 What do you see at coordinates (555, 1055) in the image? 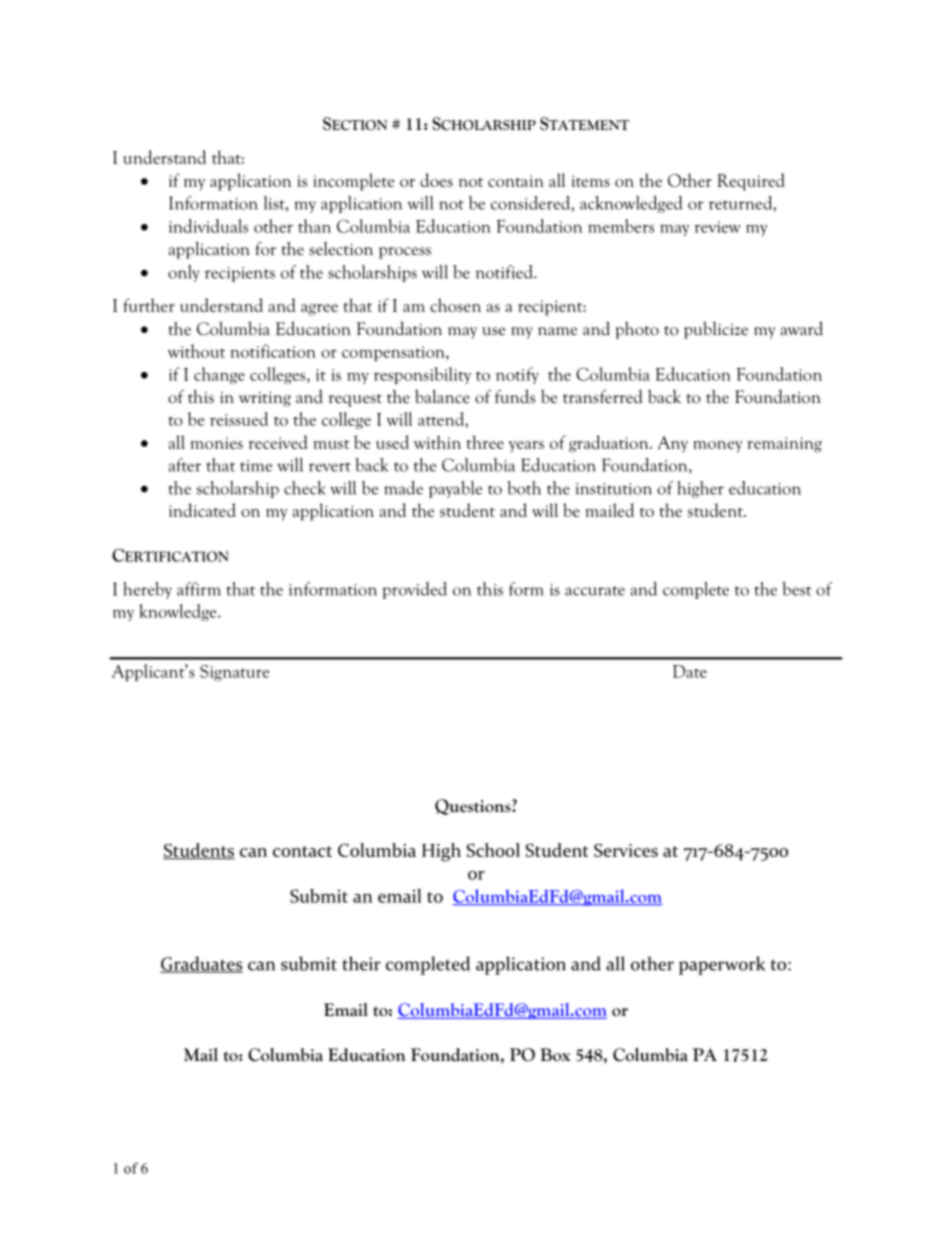
I see `Box` at bounding box center [555, 1055].
